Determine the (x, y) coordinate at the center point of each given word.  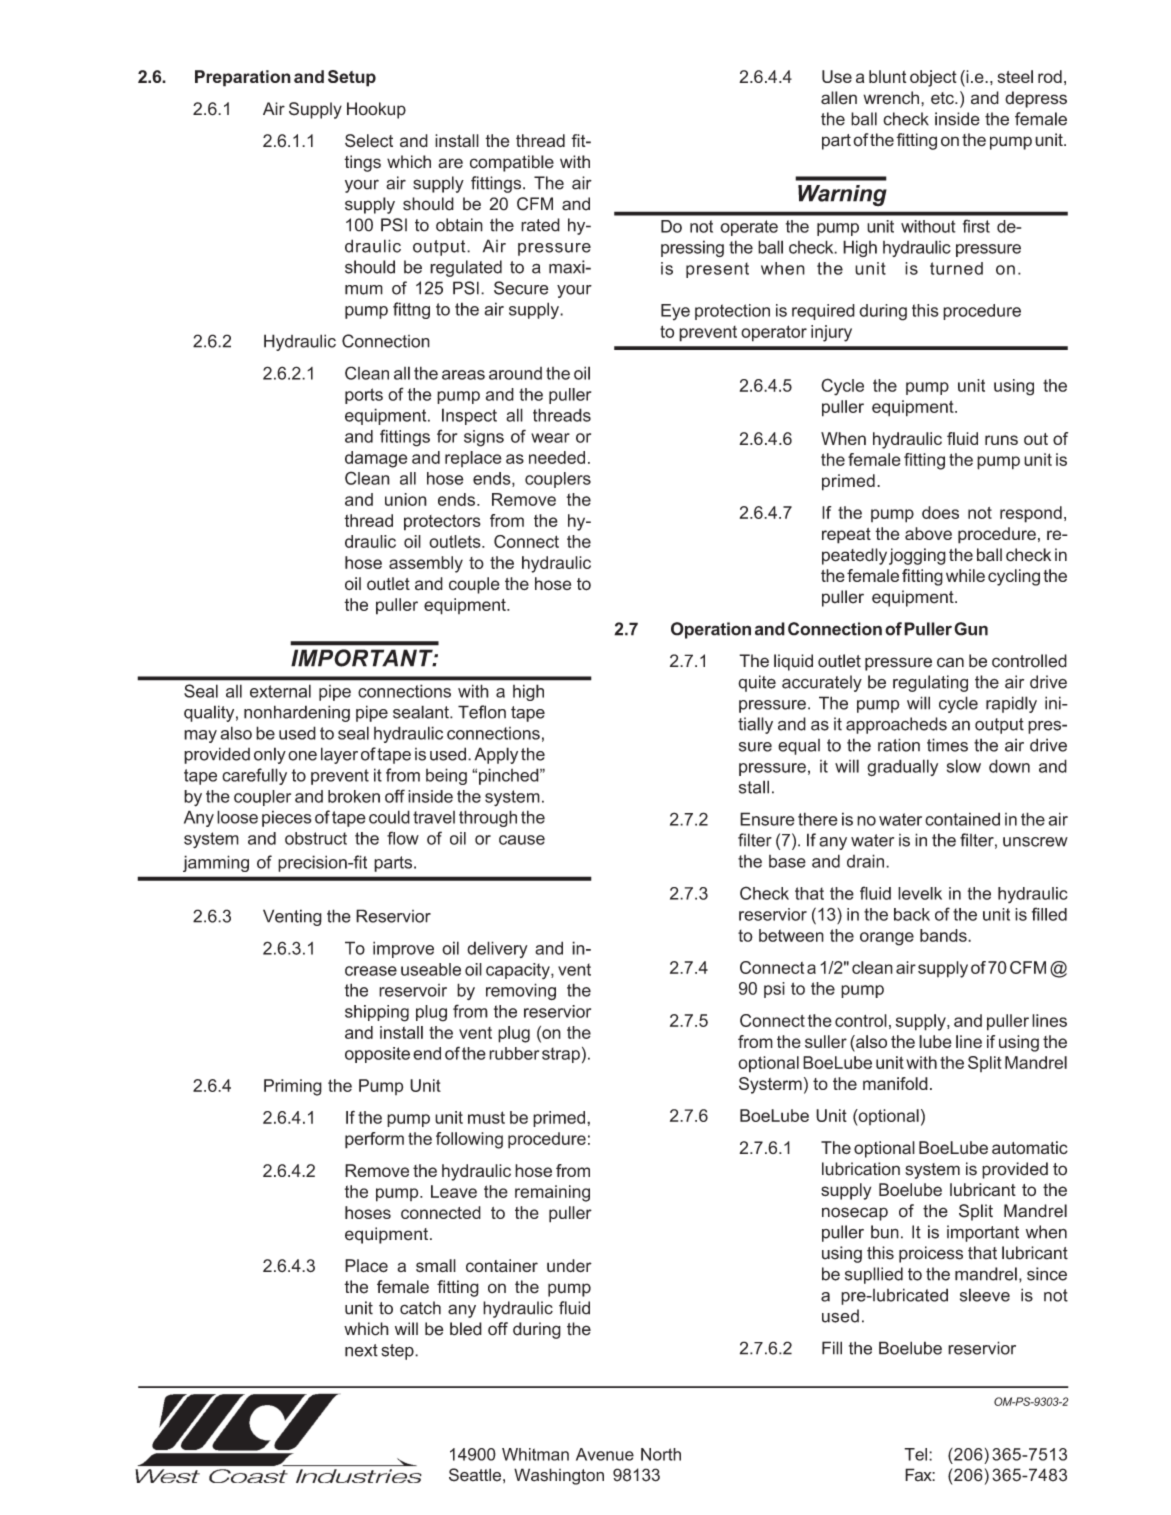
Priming (293, 1087)
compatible (512, 163)
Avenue (605, 1454)
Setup (352, 78)
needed (557, 457)
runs (1001, 440)
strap (561, 1055)
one (302, 756)
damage (376, 459)
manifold (895, 1083)
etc (943, 98)
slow (964, 766)
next (361, 1350)
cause (522, 840)
